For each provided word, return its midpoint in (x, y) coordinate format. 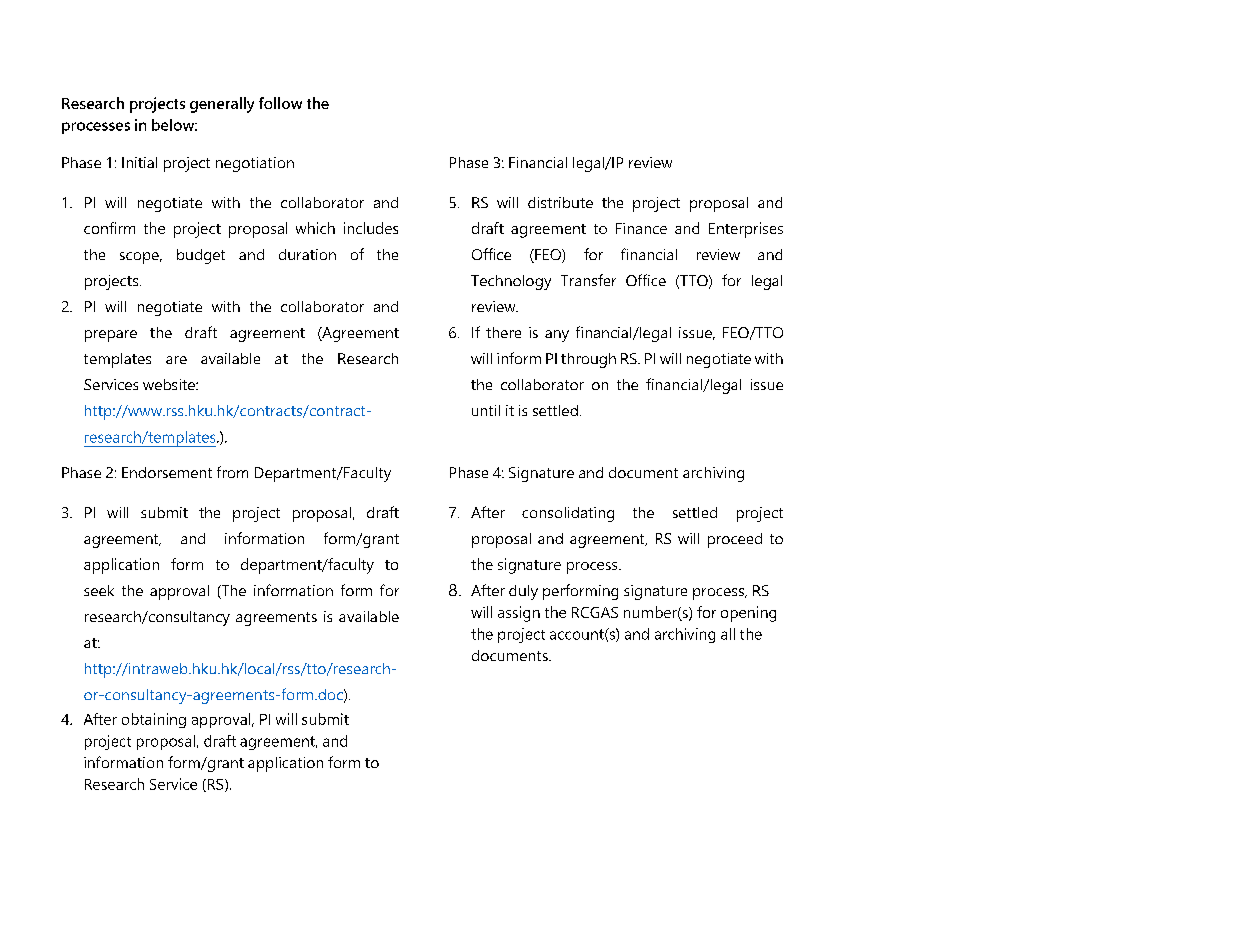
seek (99, 590)
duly (523, 592)
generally (222, 105)
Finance (641, 228)
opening (748, 614)
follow (280, 103)
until (486, 410)
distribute (560, 202)
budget (201, 256)
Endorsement (167, 472)
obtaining (154, 720)
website (170, 384)
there (503, 332)
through (588, 360)
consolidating (568, 514)
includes (371, 228)
